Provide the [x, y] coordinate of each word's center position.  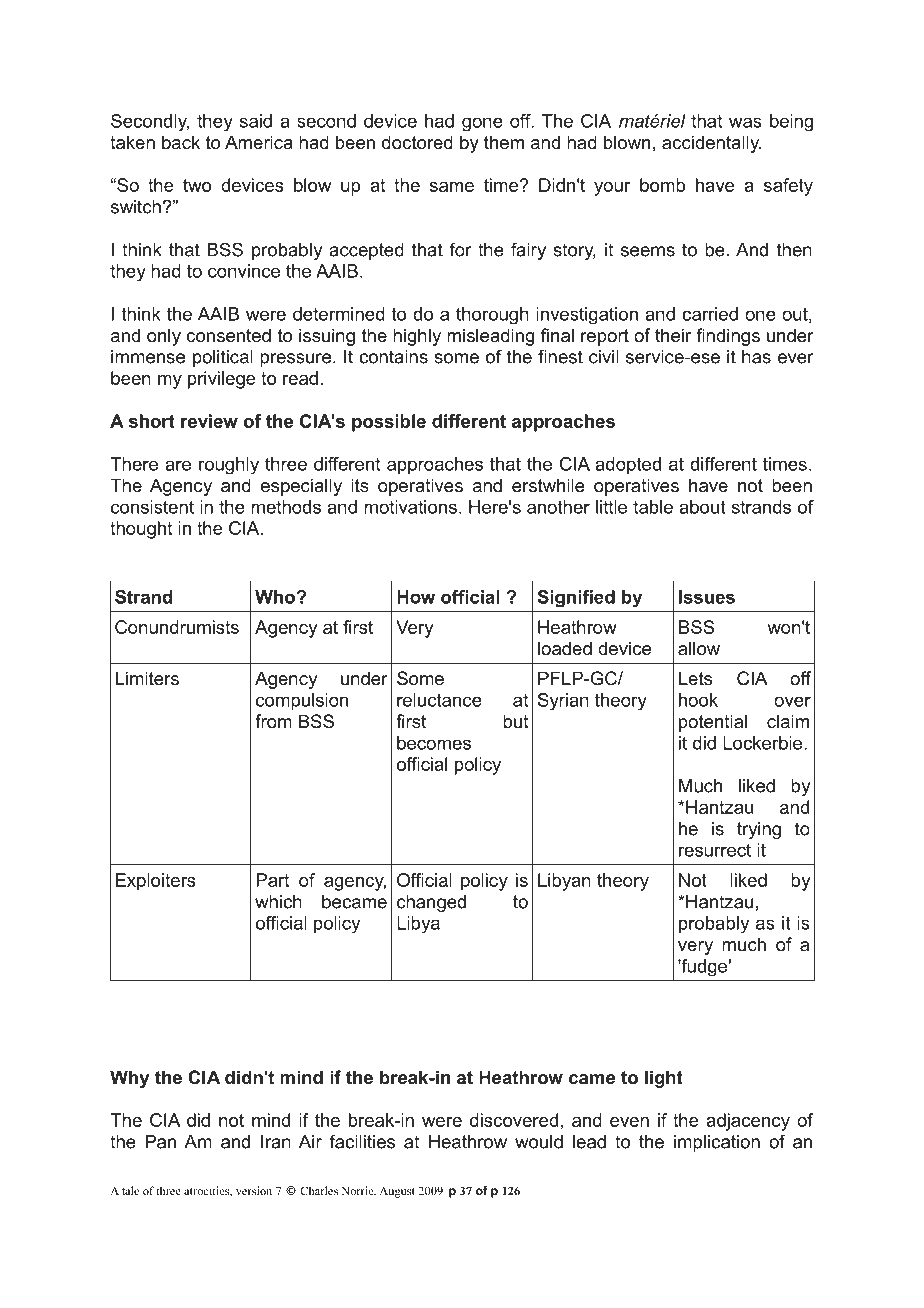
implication [717, 1143]
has [756, 357]
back [181, 142]
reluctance [439, 700]
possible [389, 423]
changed [431, 903]
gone [482, 124]
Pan [160, 1142]
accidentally [711, 144]
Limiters [147, 678]
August [397, 1192]
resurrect [715, 850]
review [209, 421]
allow [699, 648]
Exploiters [156, 882]
